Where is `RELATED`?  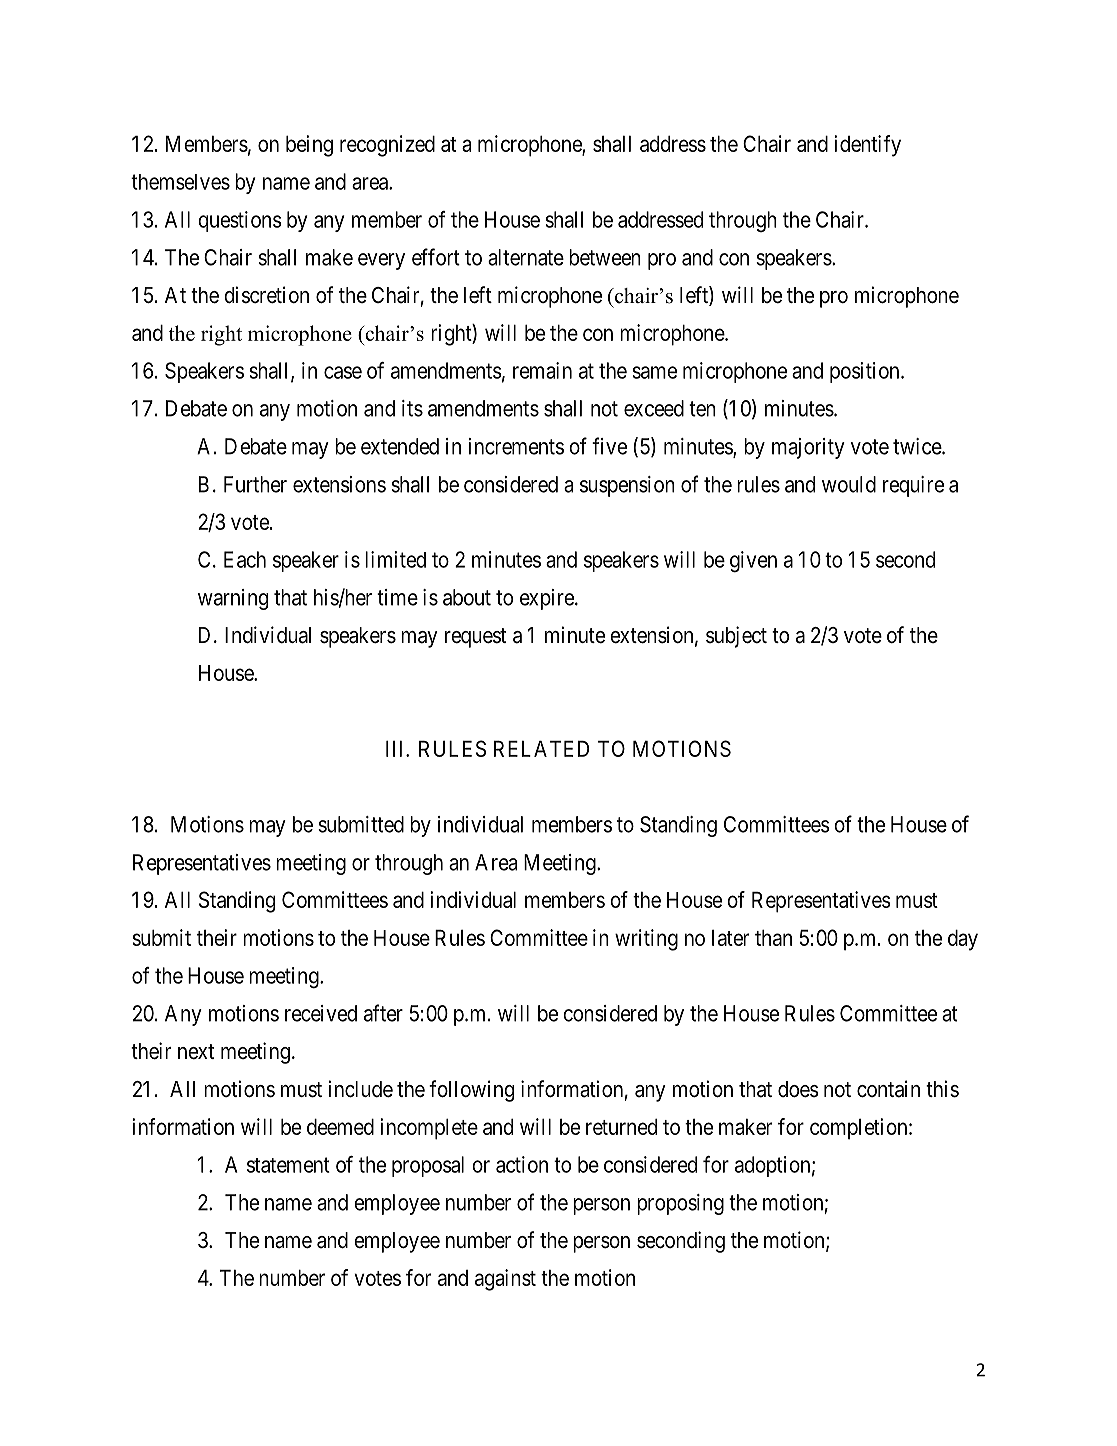 RELATED is located at coordinates (541, 749).
